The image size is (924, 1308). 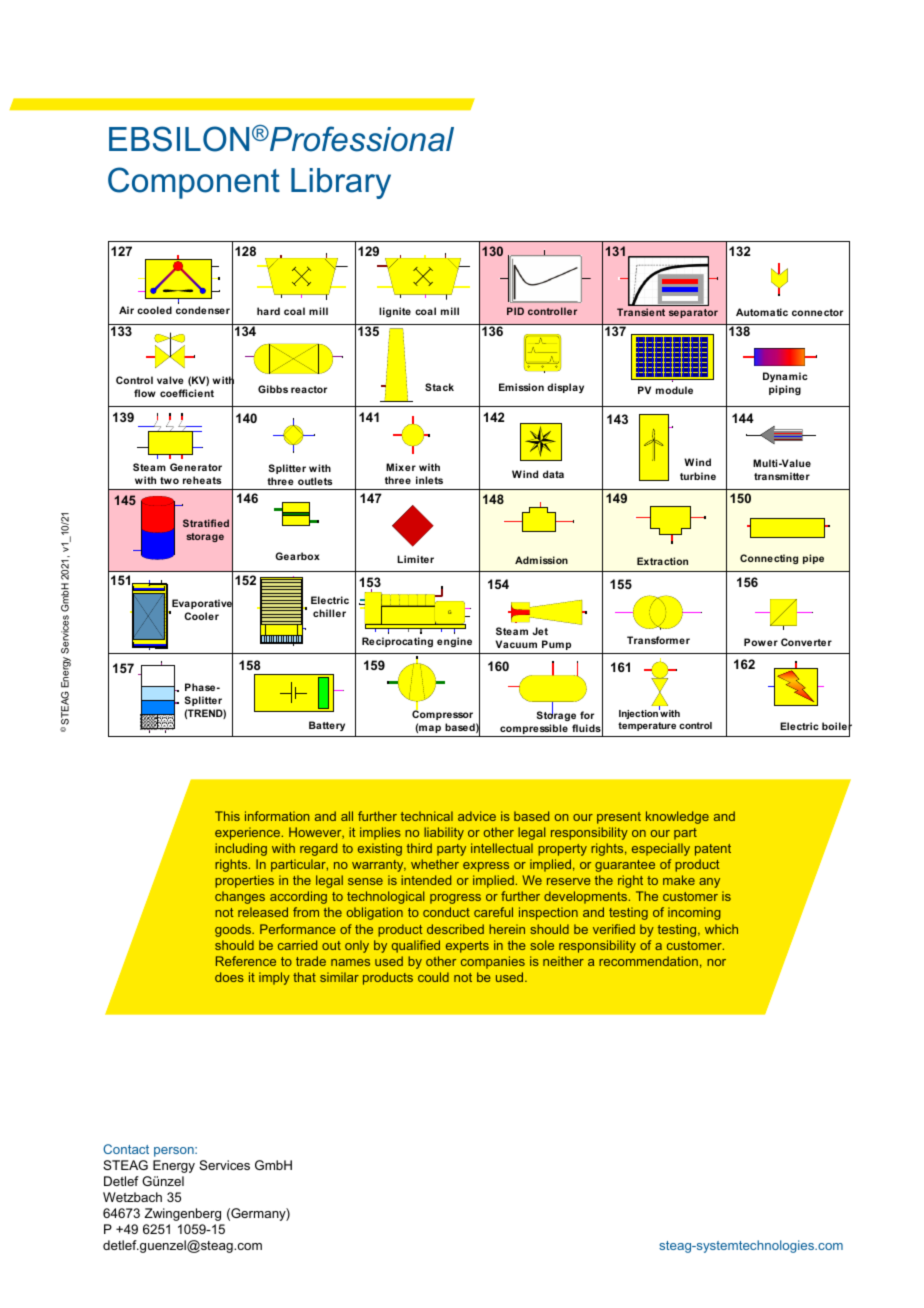 What do you see at coordinates (187, 393) in the screenshot?
I see `coefficient` at bounding box center [187, 393].
